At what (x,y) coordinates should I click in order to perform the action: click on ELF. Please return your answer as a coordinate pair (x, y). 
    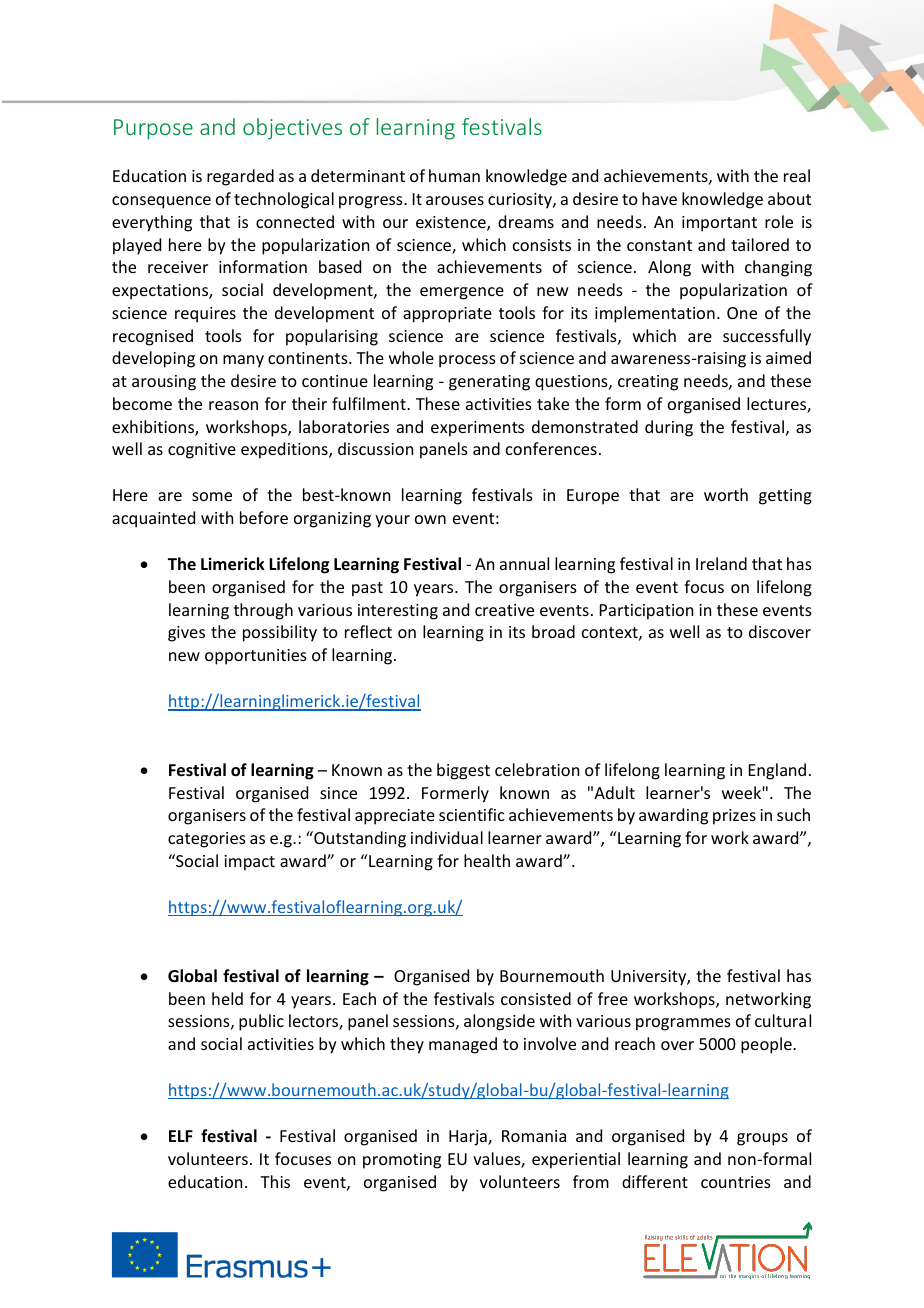
    Looking at the image, I should click on (181, 1136).
